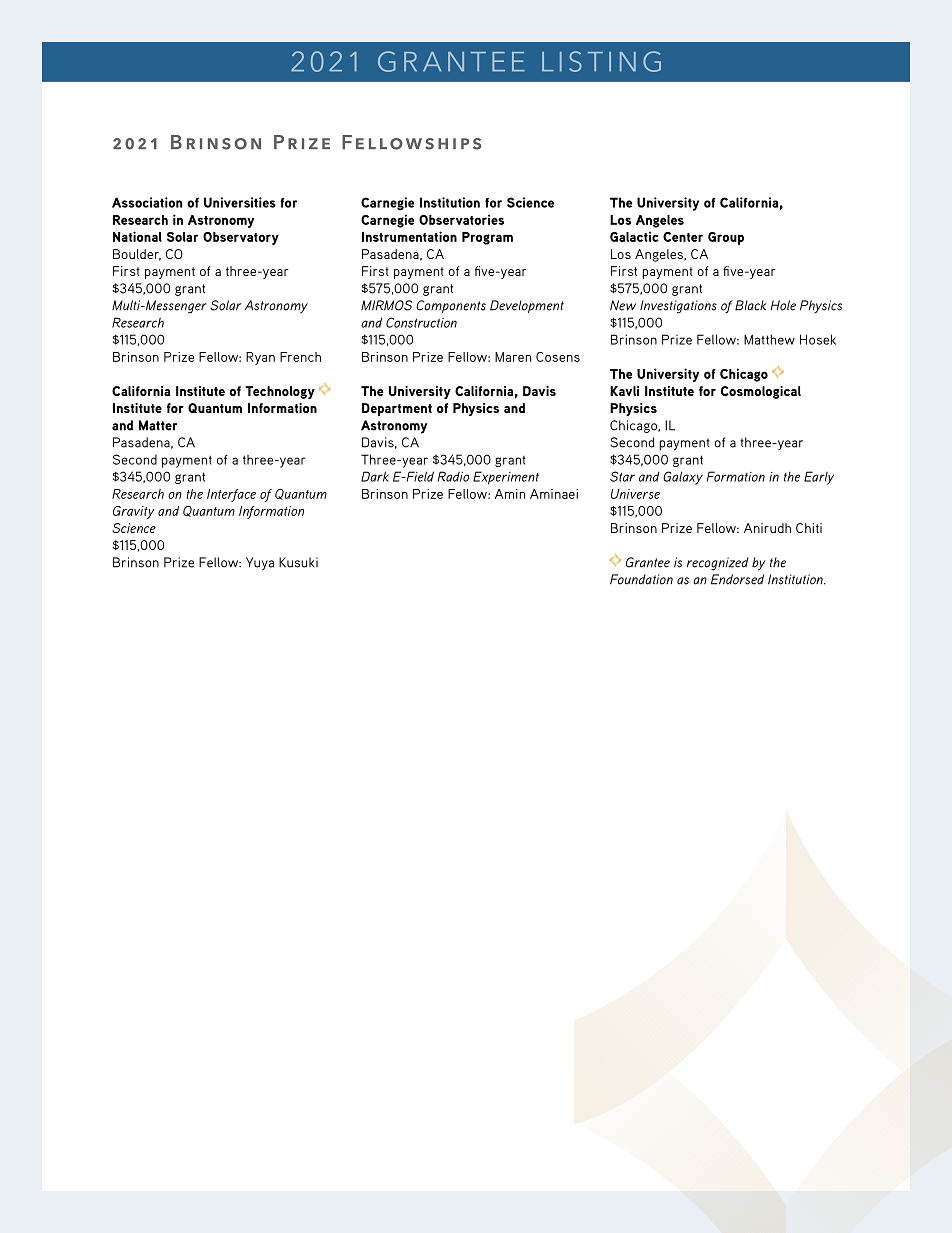 The height and width of the screenshot is (1233, 952). What do you see at coordinates (726, 238) in the screenshot?
I see `Group` at bounding box center [726, 238].
